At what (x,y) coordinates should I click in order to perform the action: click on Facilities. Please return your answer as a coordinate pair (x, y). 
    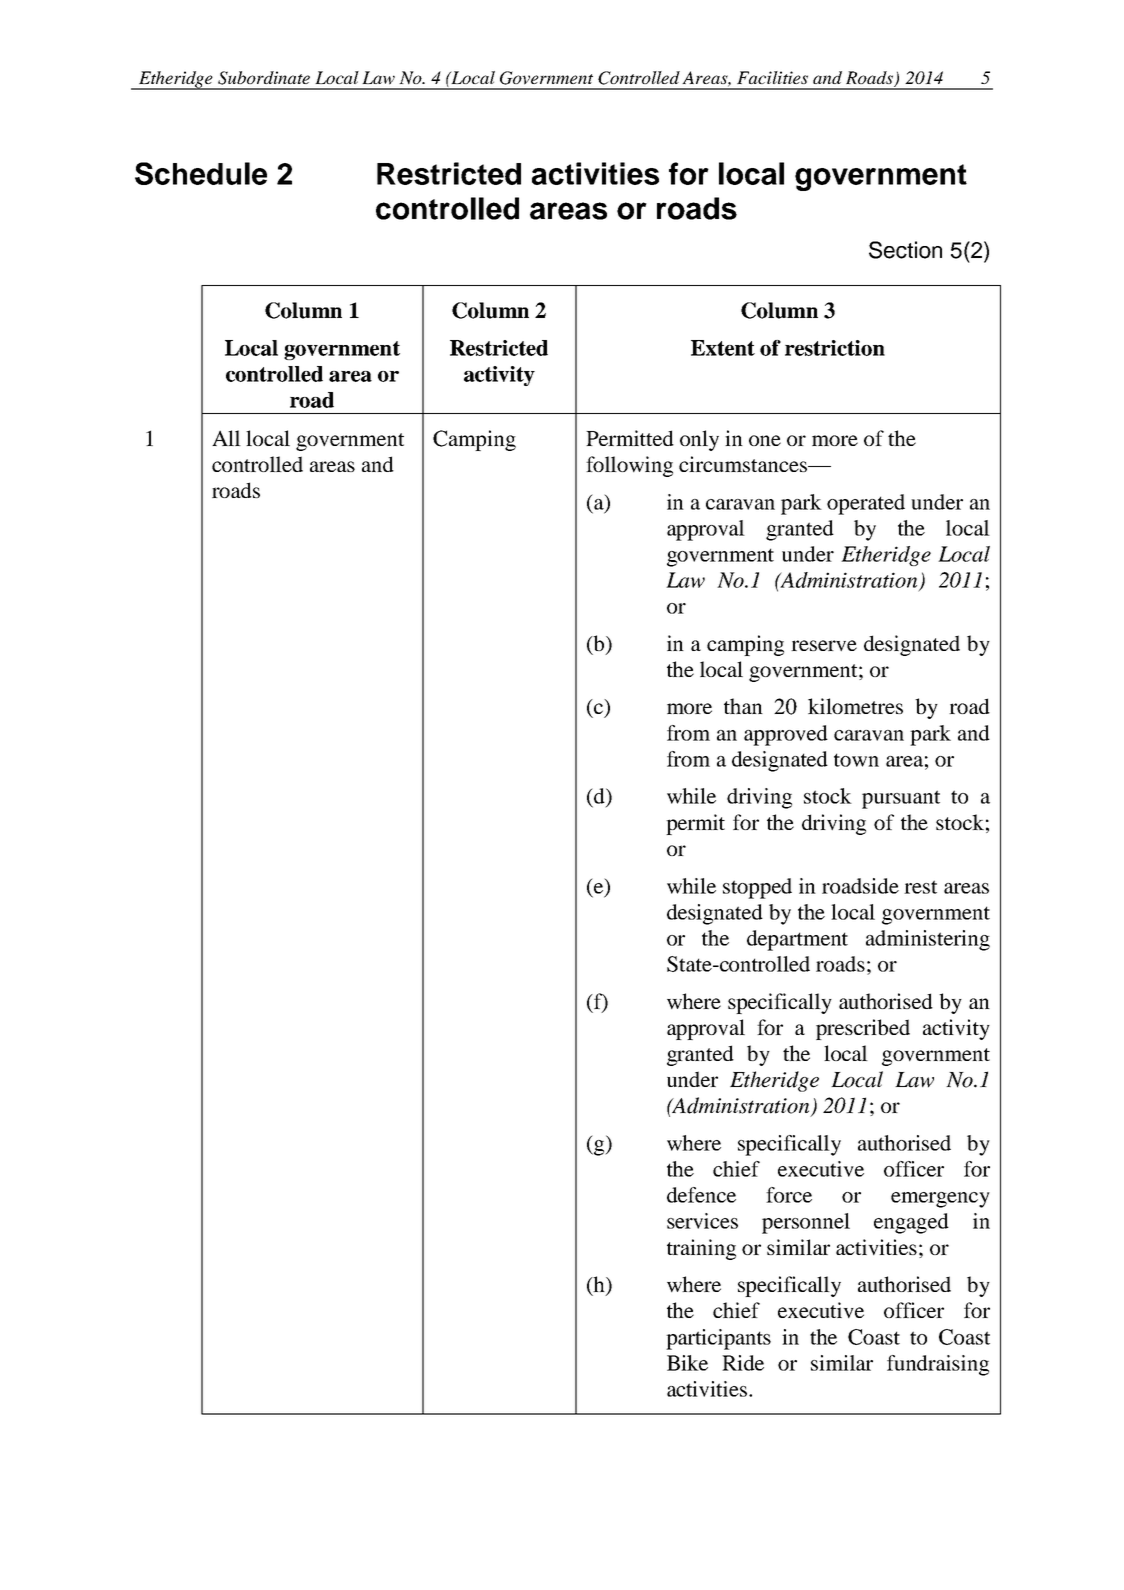
    Looking at the image, I should click on (772, 77).
